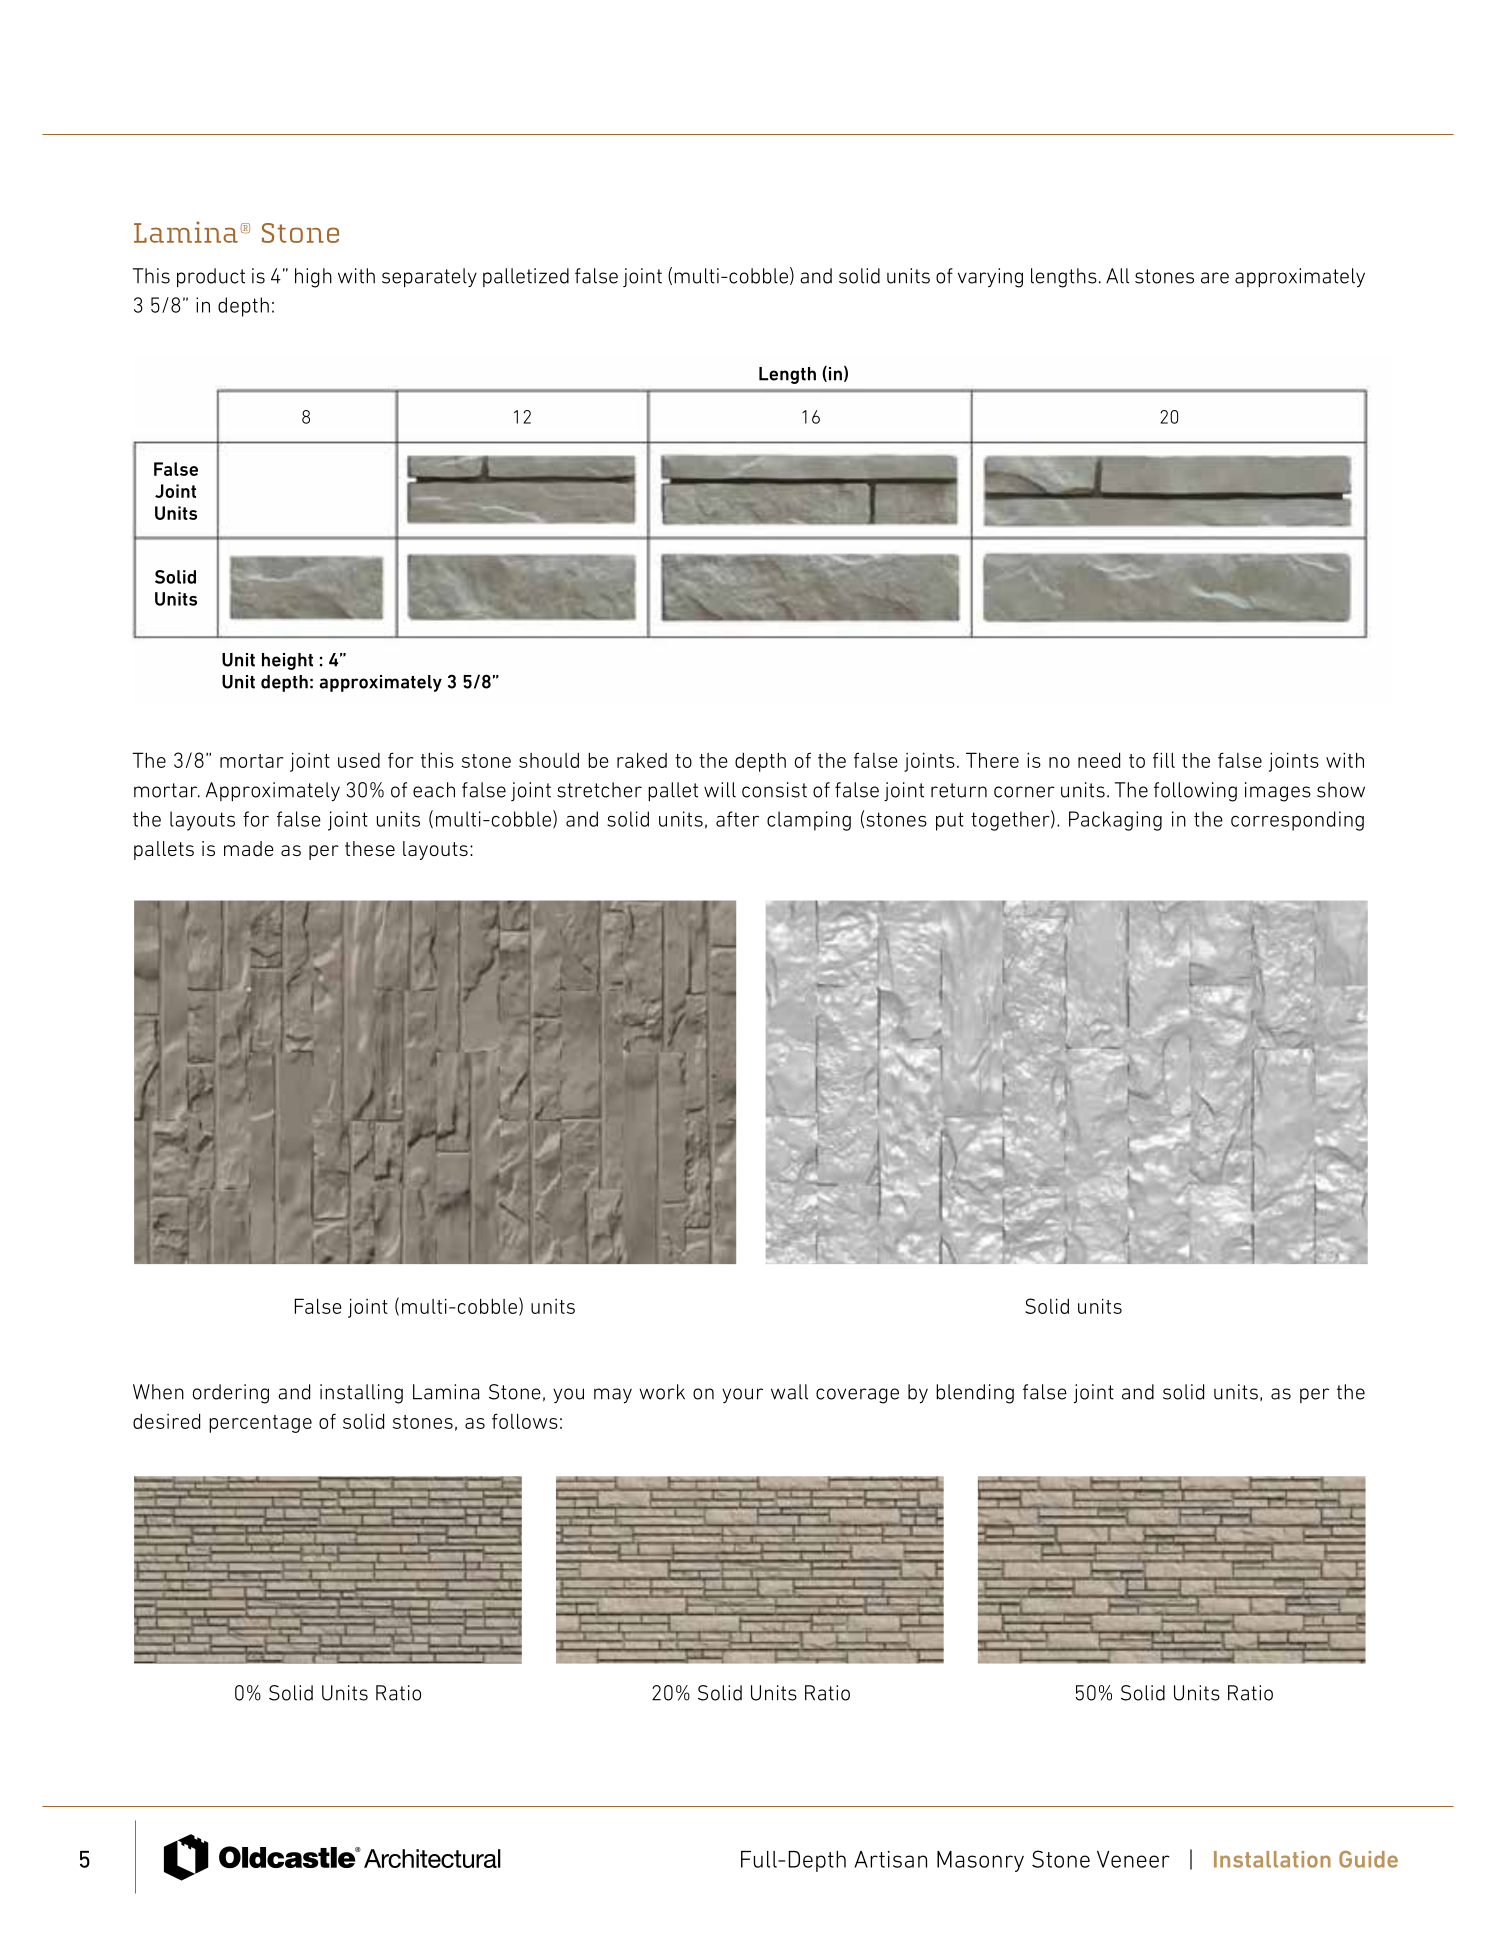  I want to click on corresponding, so click(1297, 821).
